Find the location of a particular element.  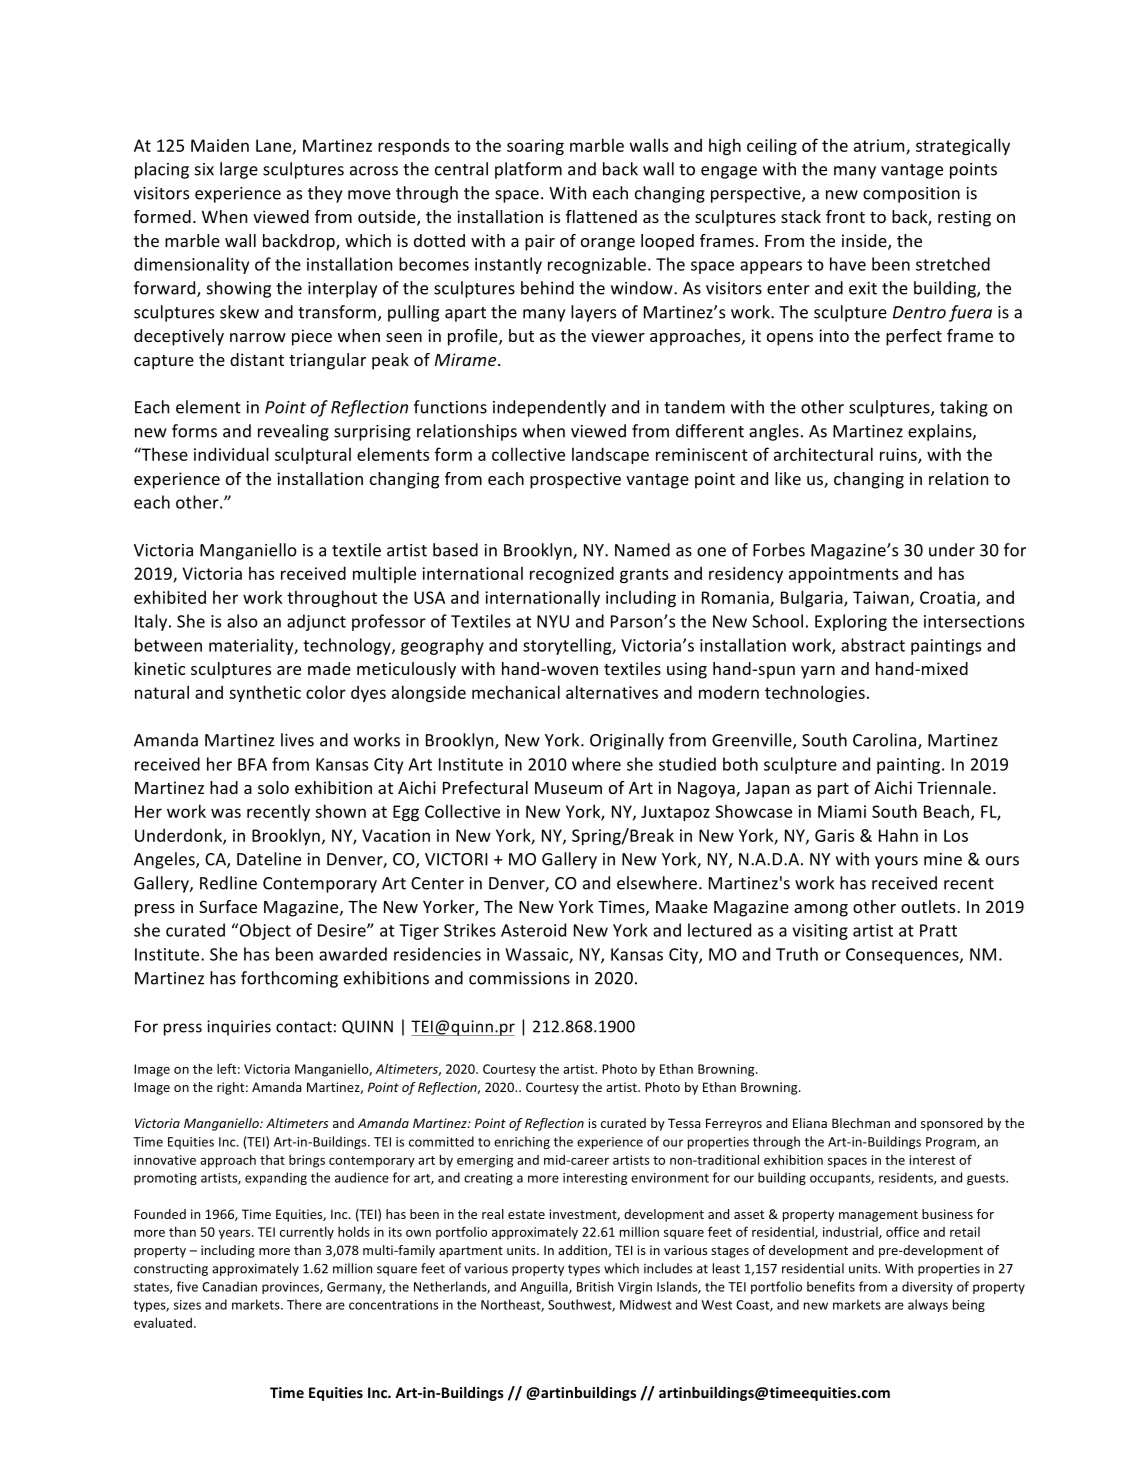

composition is located at coordinates (911, 195).
